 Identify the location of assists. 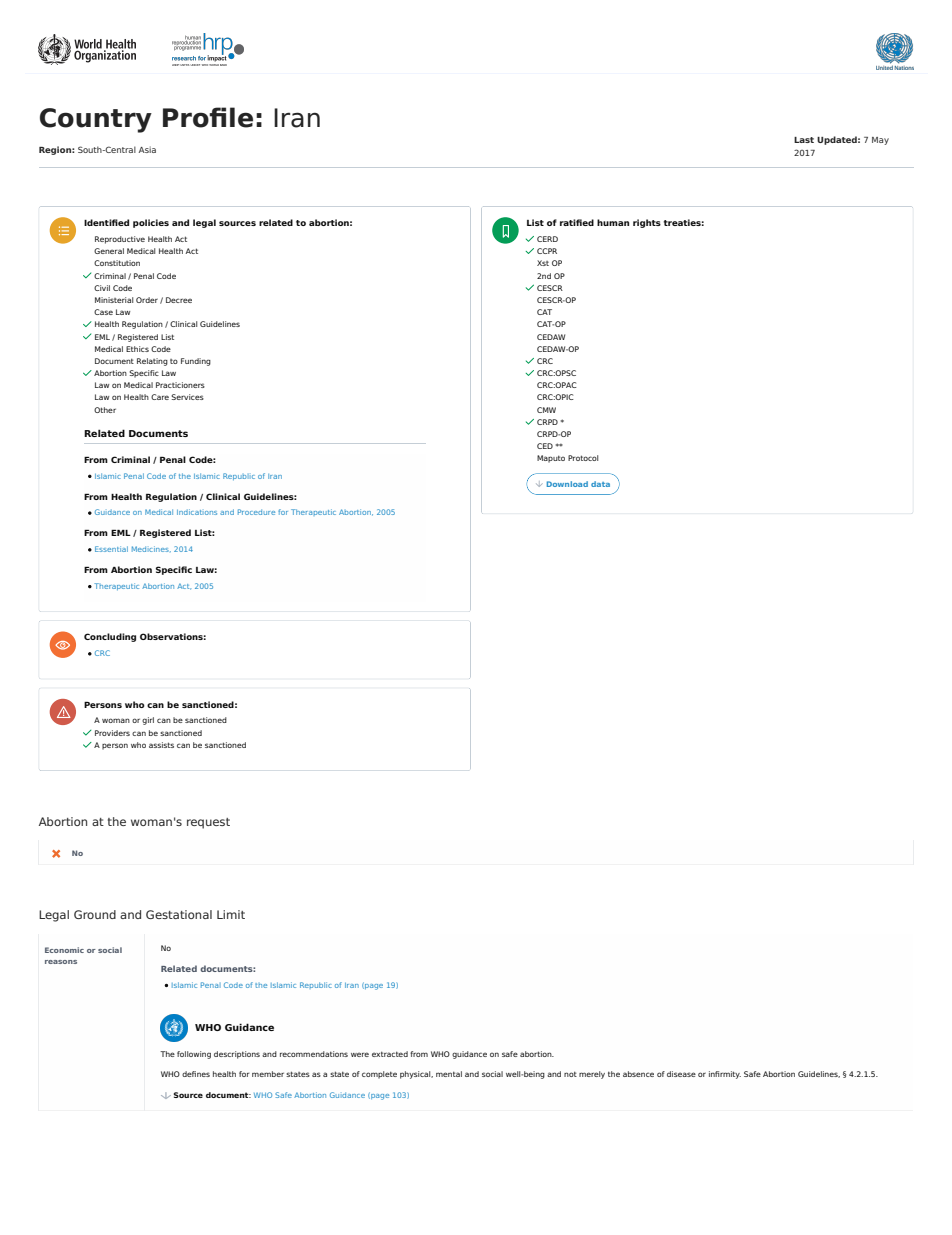
(161, 745).
